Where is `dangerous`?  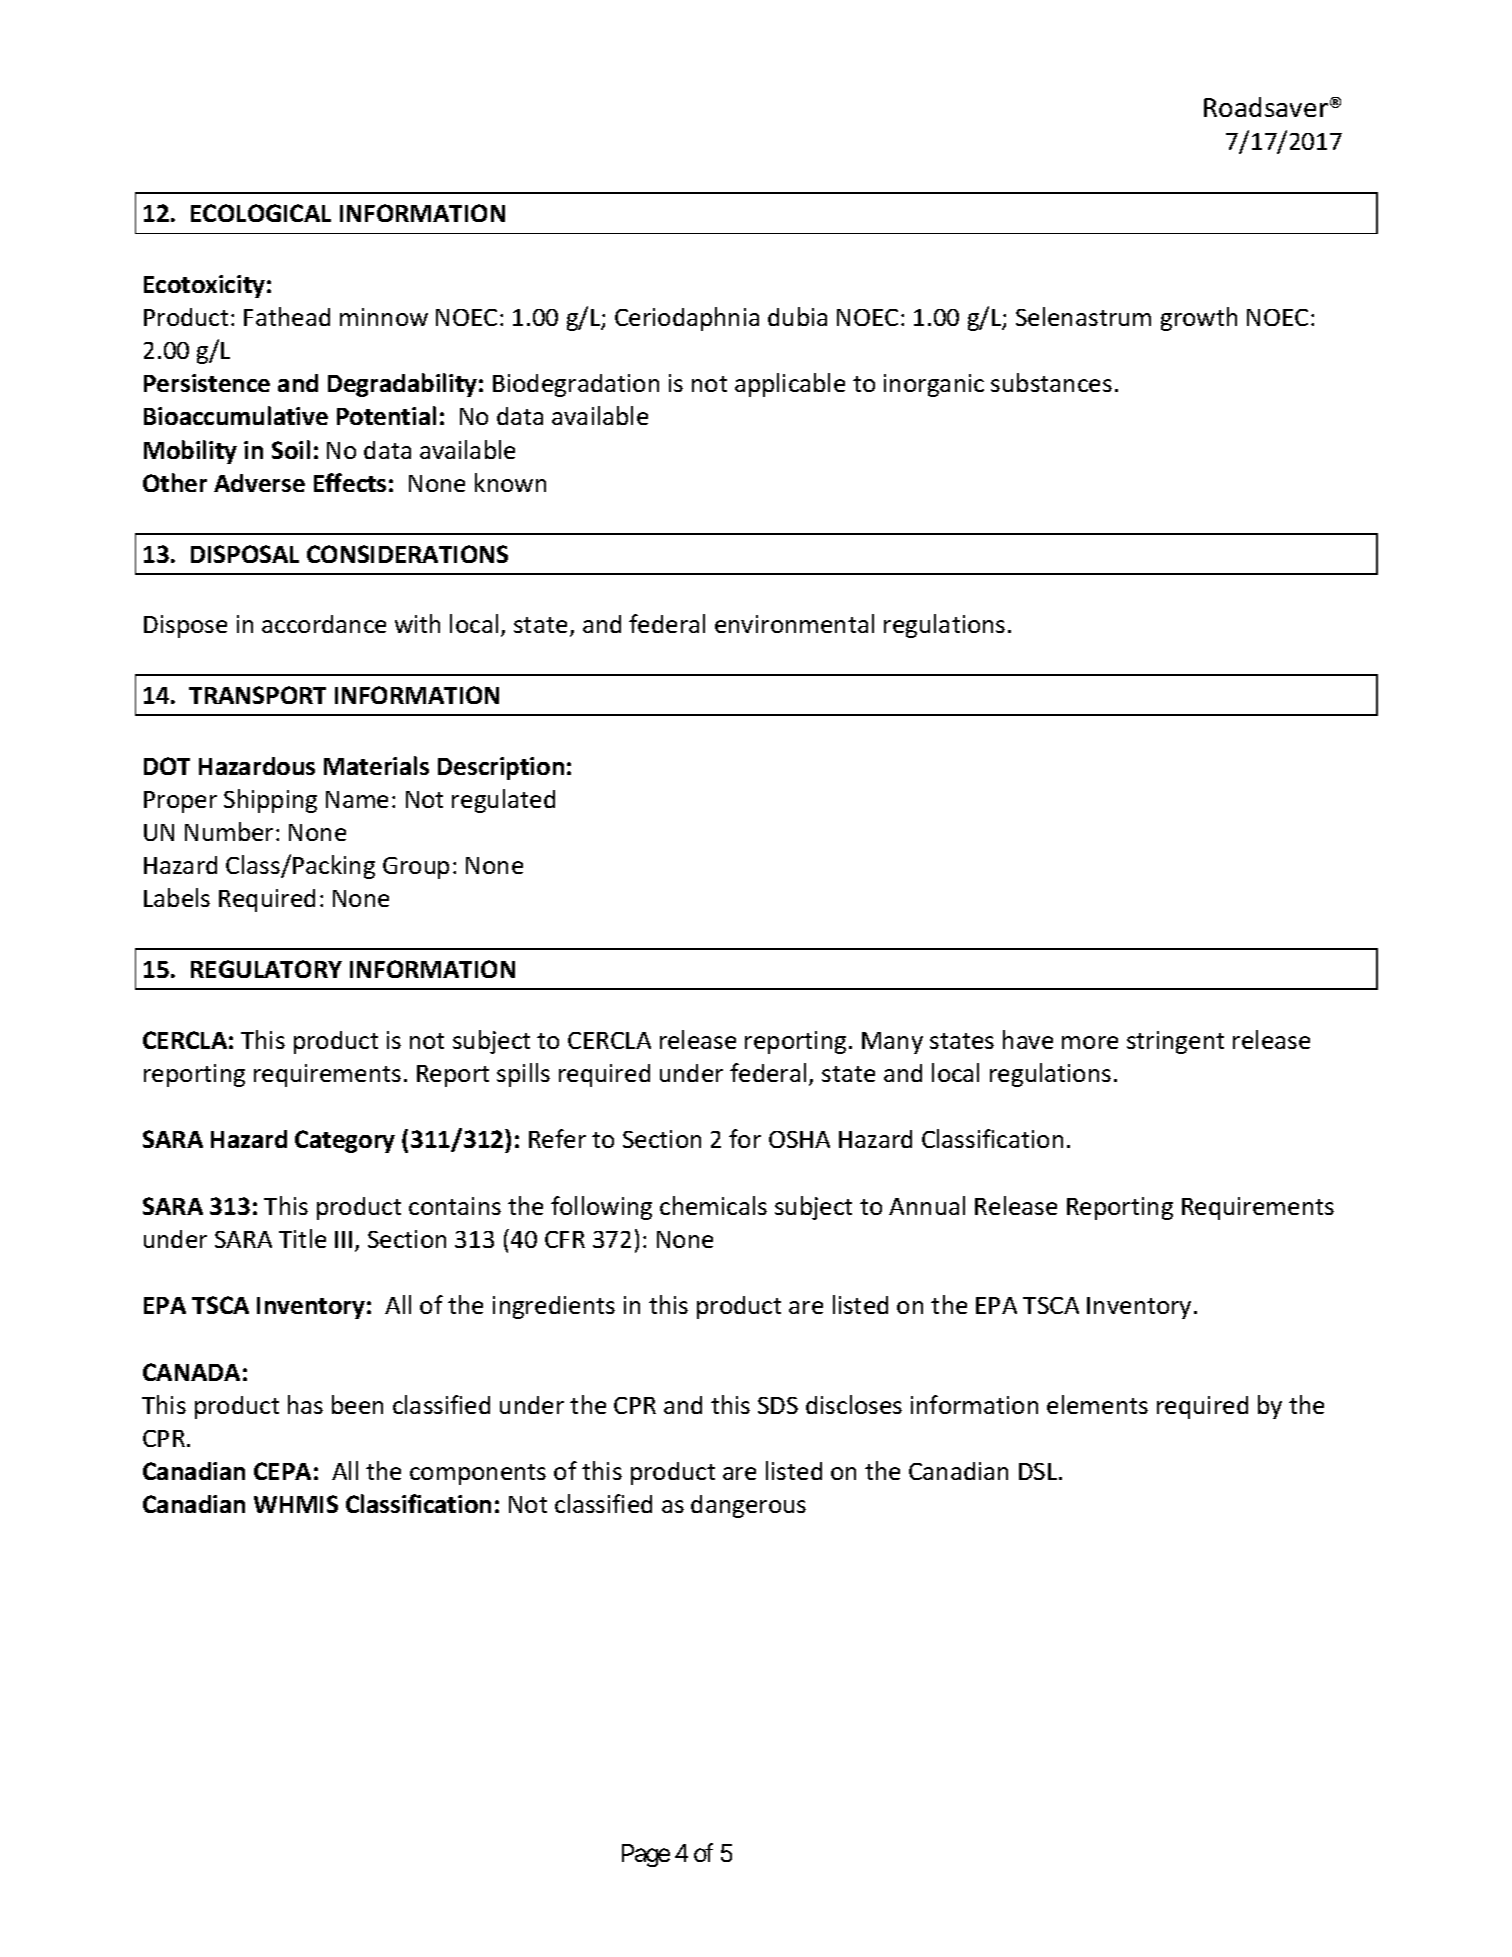 dangerous is located at coordinates (748, 1506).
